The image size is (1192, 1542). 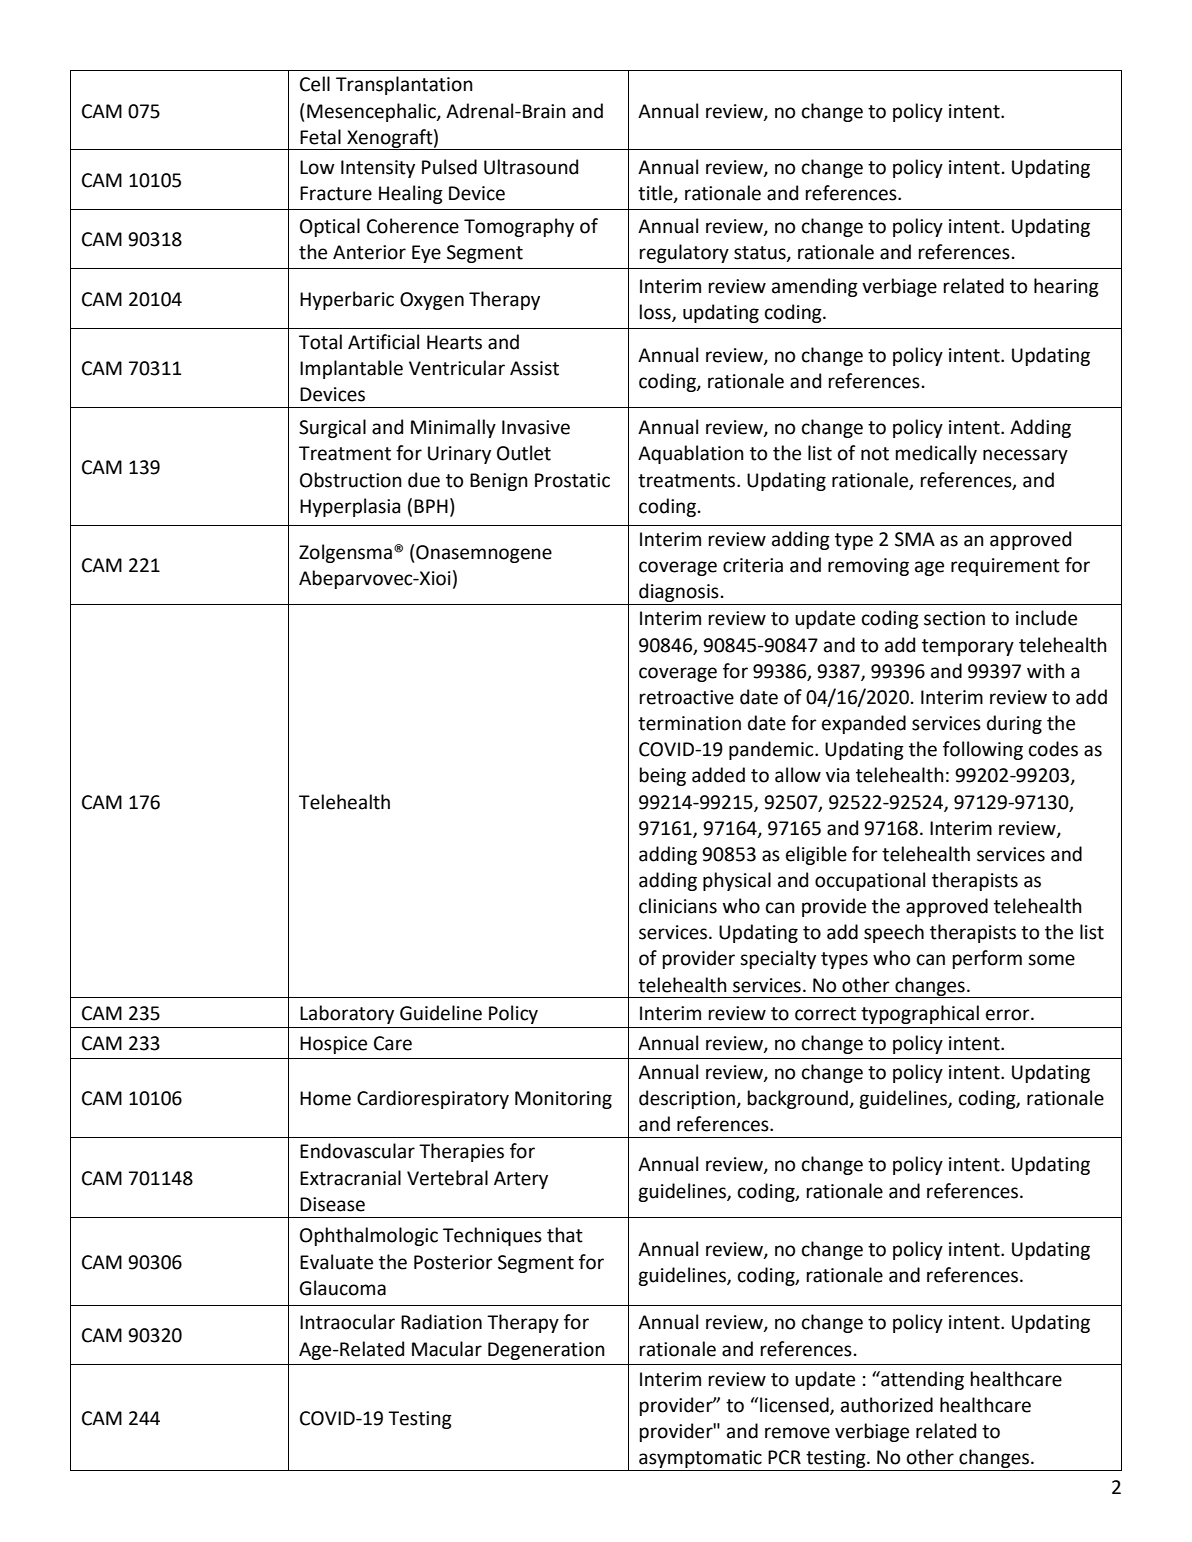 I want to click on hearing, so click(x=1066, y=287).
